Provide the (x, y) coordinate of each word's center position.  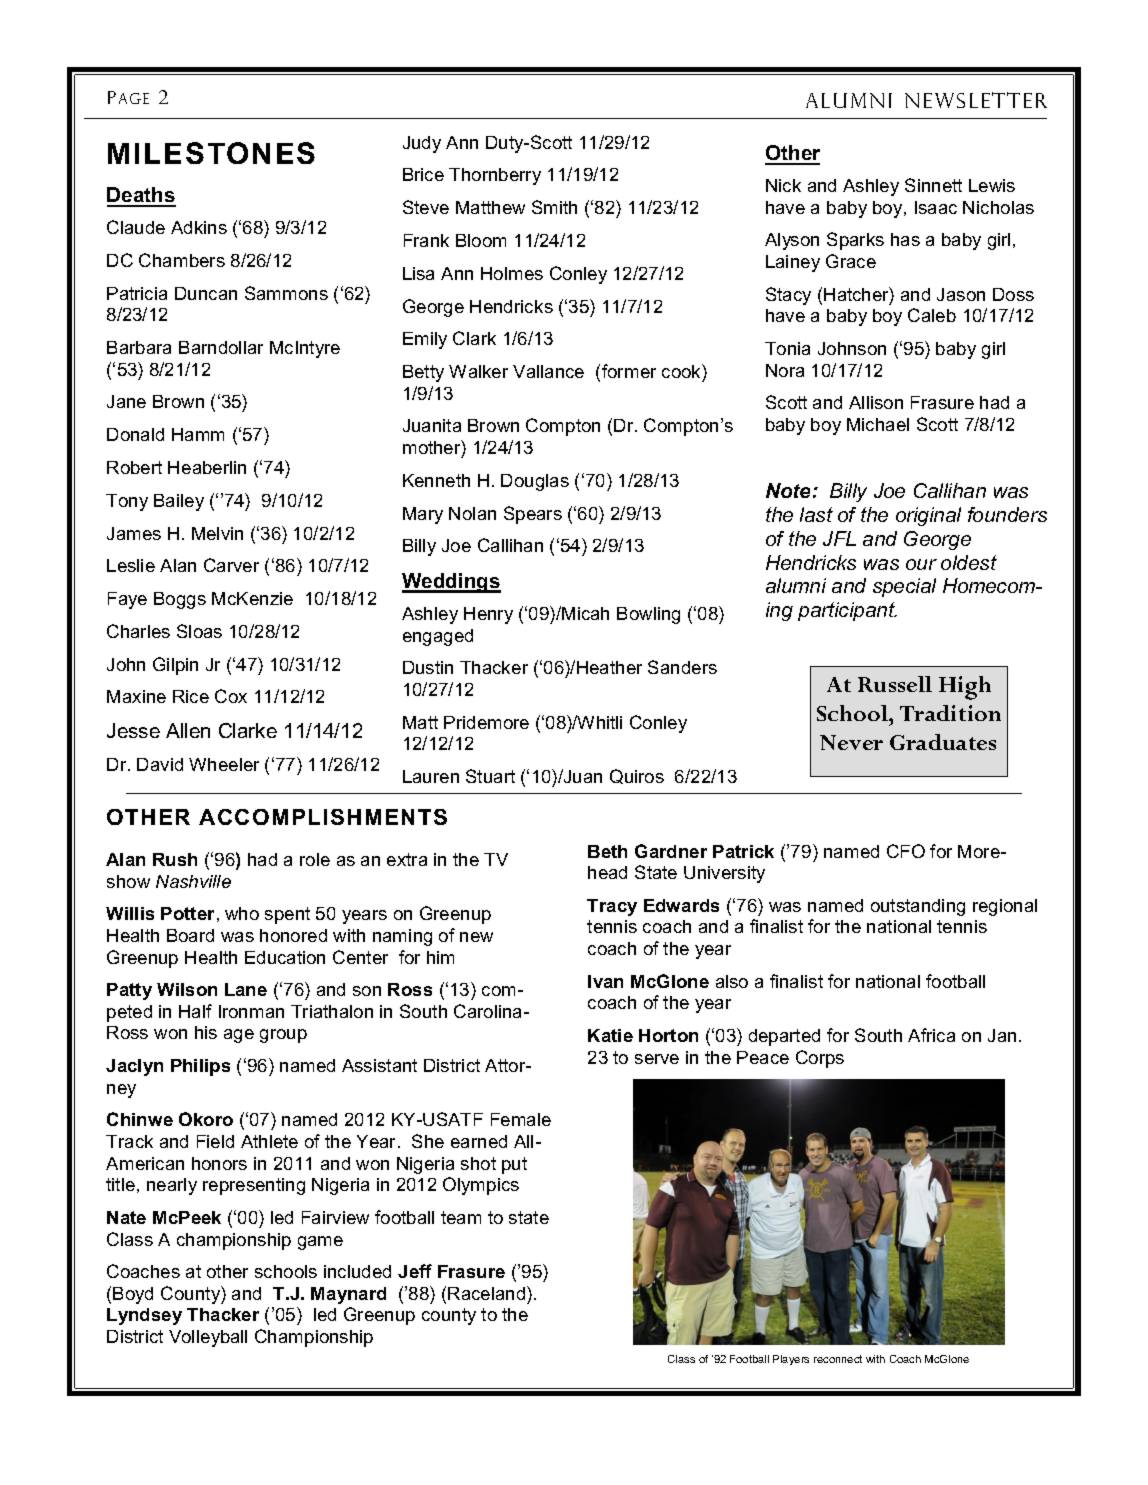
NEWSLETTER (976, 100)
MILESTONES (211, 153)
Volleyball (208, 1338)
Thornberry (495, 176)
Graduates (943, 742)
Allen (188, 730)
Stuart (490, 776)
